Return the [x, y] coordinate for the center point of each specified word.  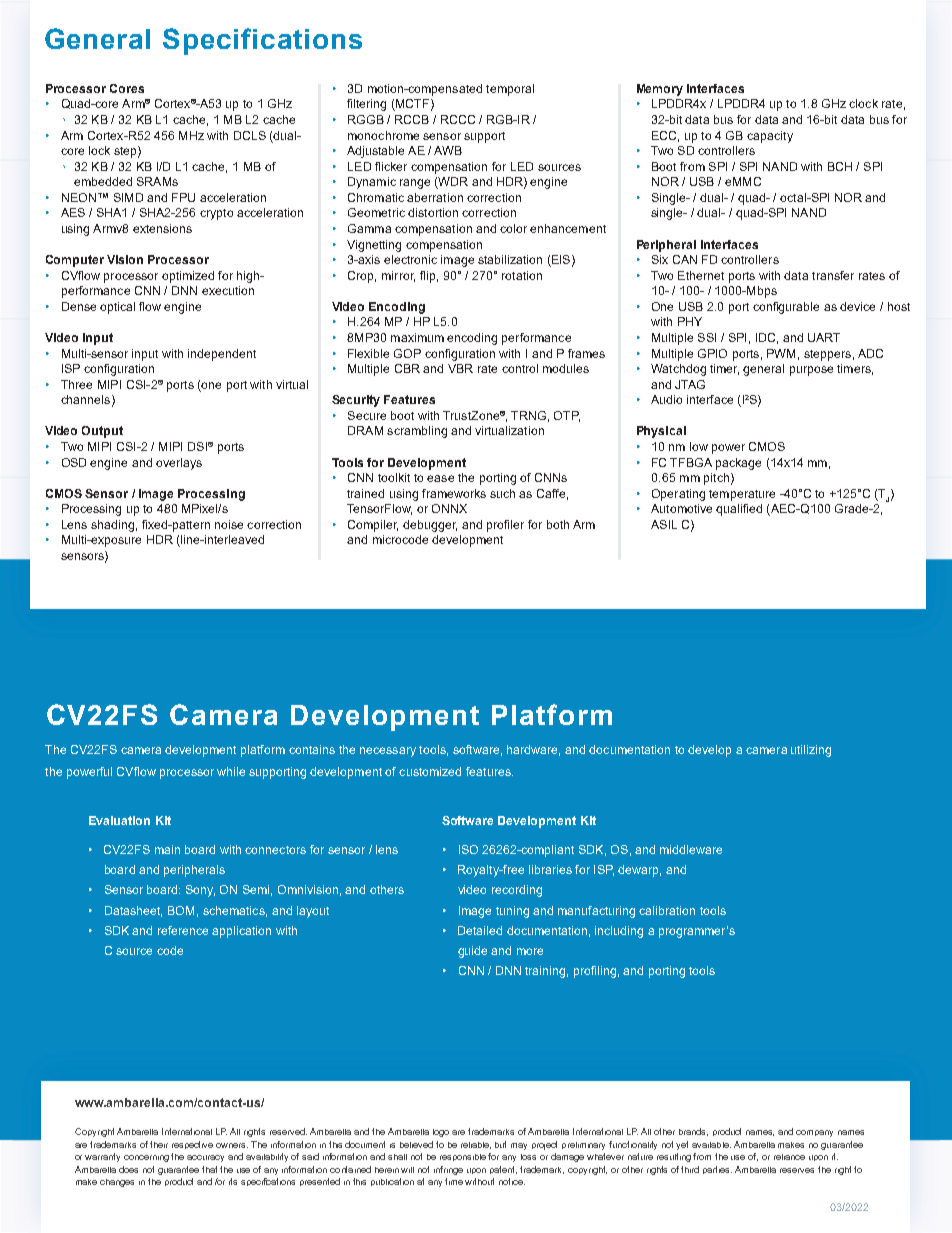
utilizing [811, 751]
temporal [510, 90]
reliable [476, 1145]
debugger [430, 526]
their [159, 1144]
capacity [770, 137]
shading [112, 526]
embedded [103, 181]
